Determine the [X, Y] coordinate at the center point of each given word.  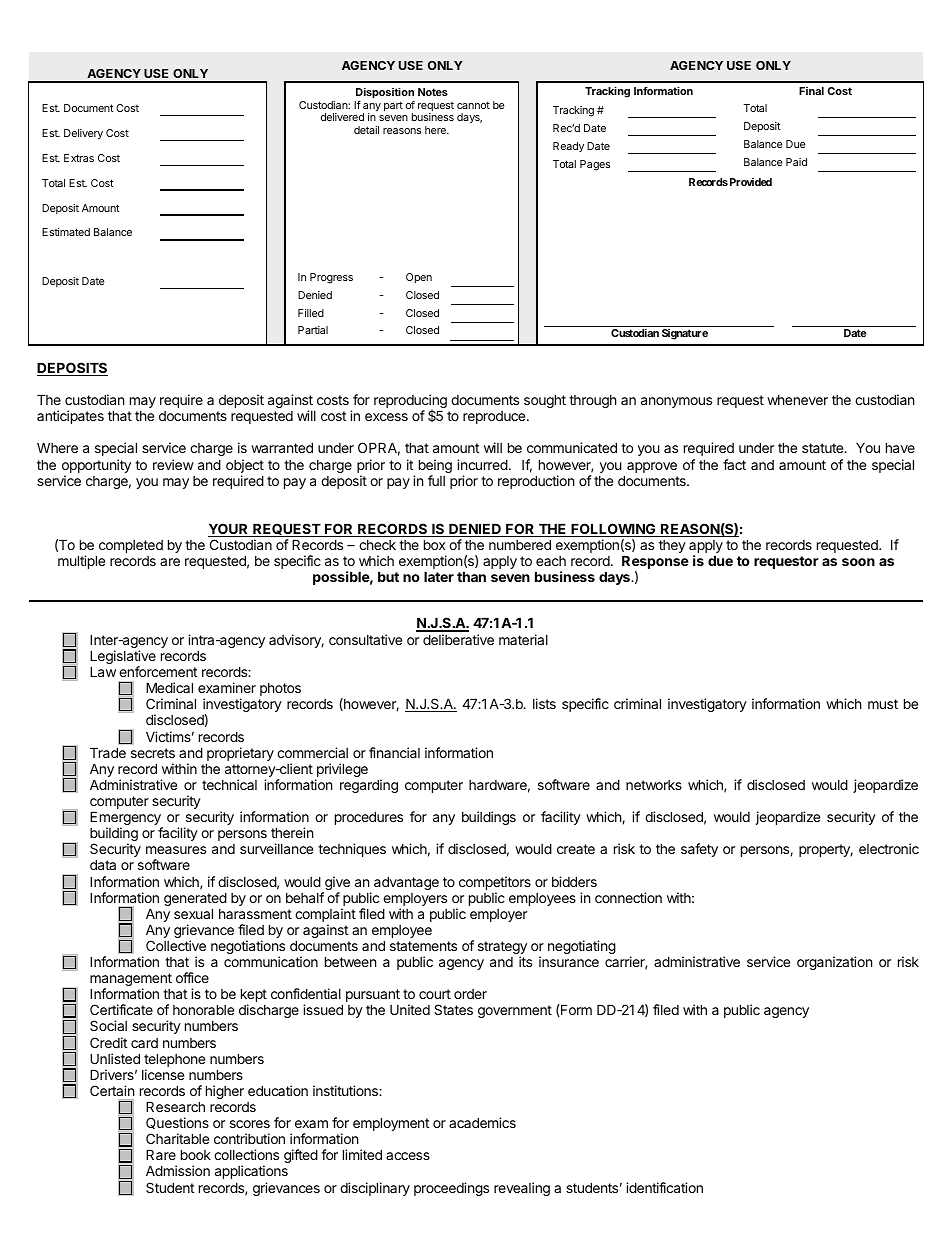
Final [811, 91]
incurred [482, 464]
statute [824, 448]
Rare [161, 1154]
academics [482, 1122]
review [173, 464]
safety [699, 850]
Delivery [83, 134]
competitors [495, 883]
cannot [473, 105]
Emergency [126, 819]
